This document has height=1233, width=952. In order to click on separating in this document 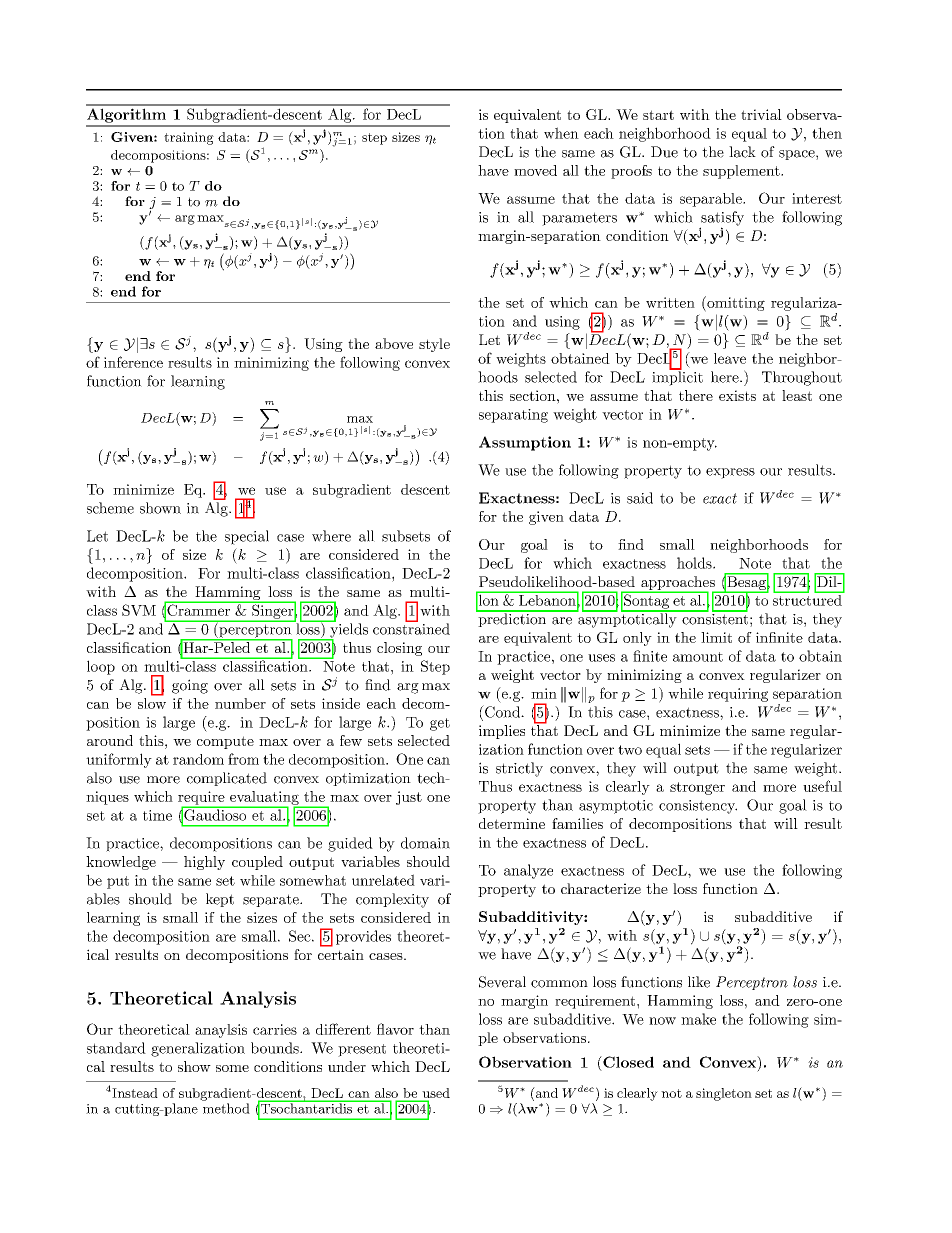, I will do `click(513, 416)`.
